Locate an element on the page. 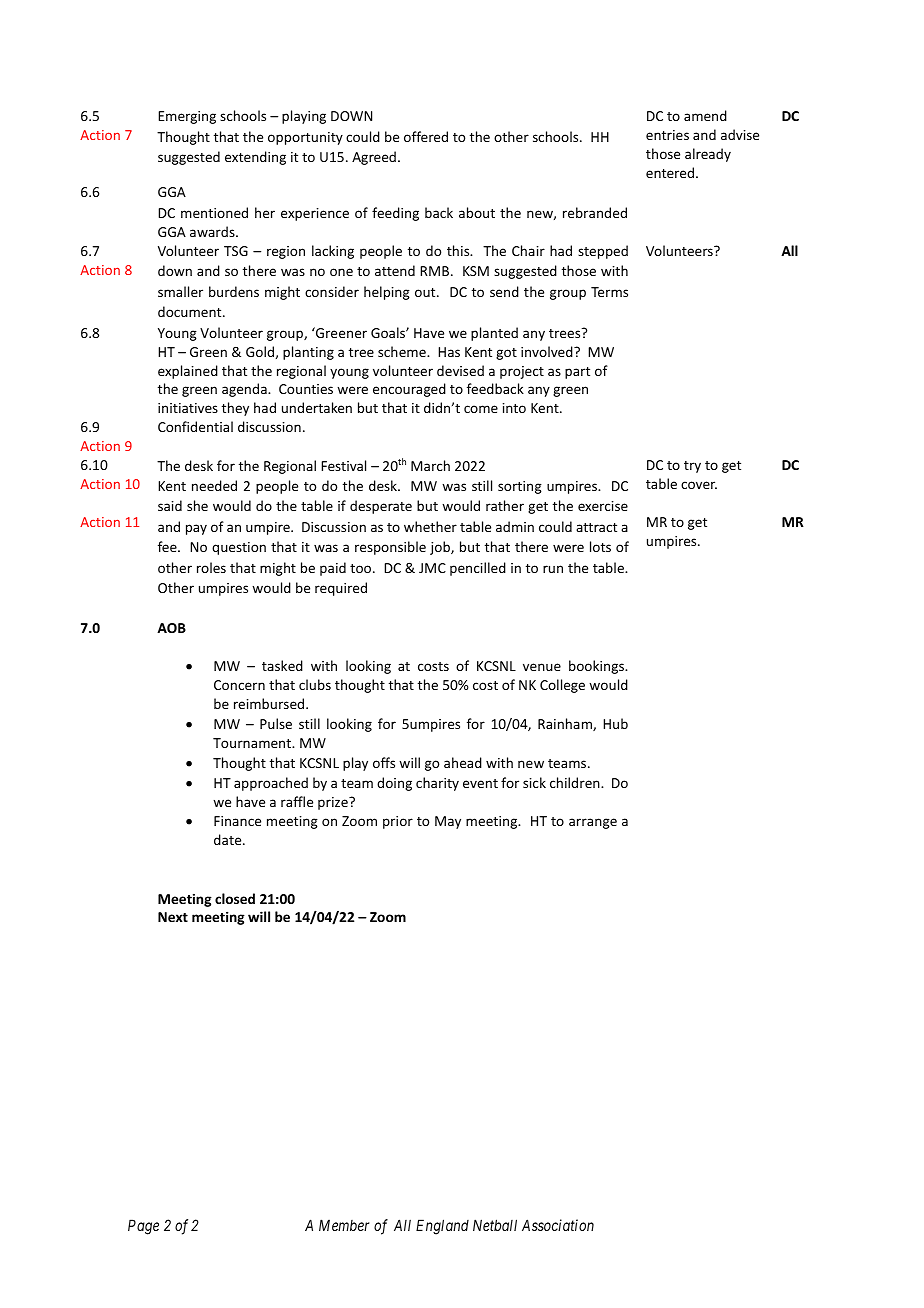 This image has width=924, height=1308. offered is located at coordinates (426, 136).
